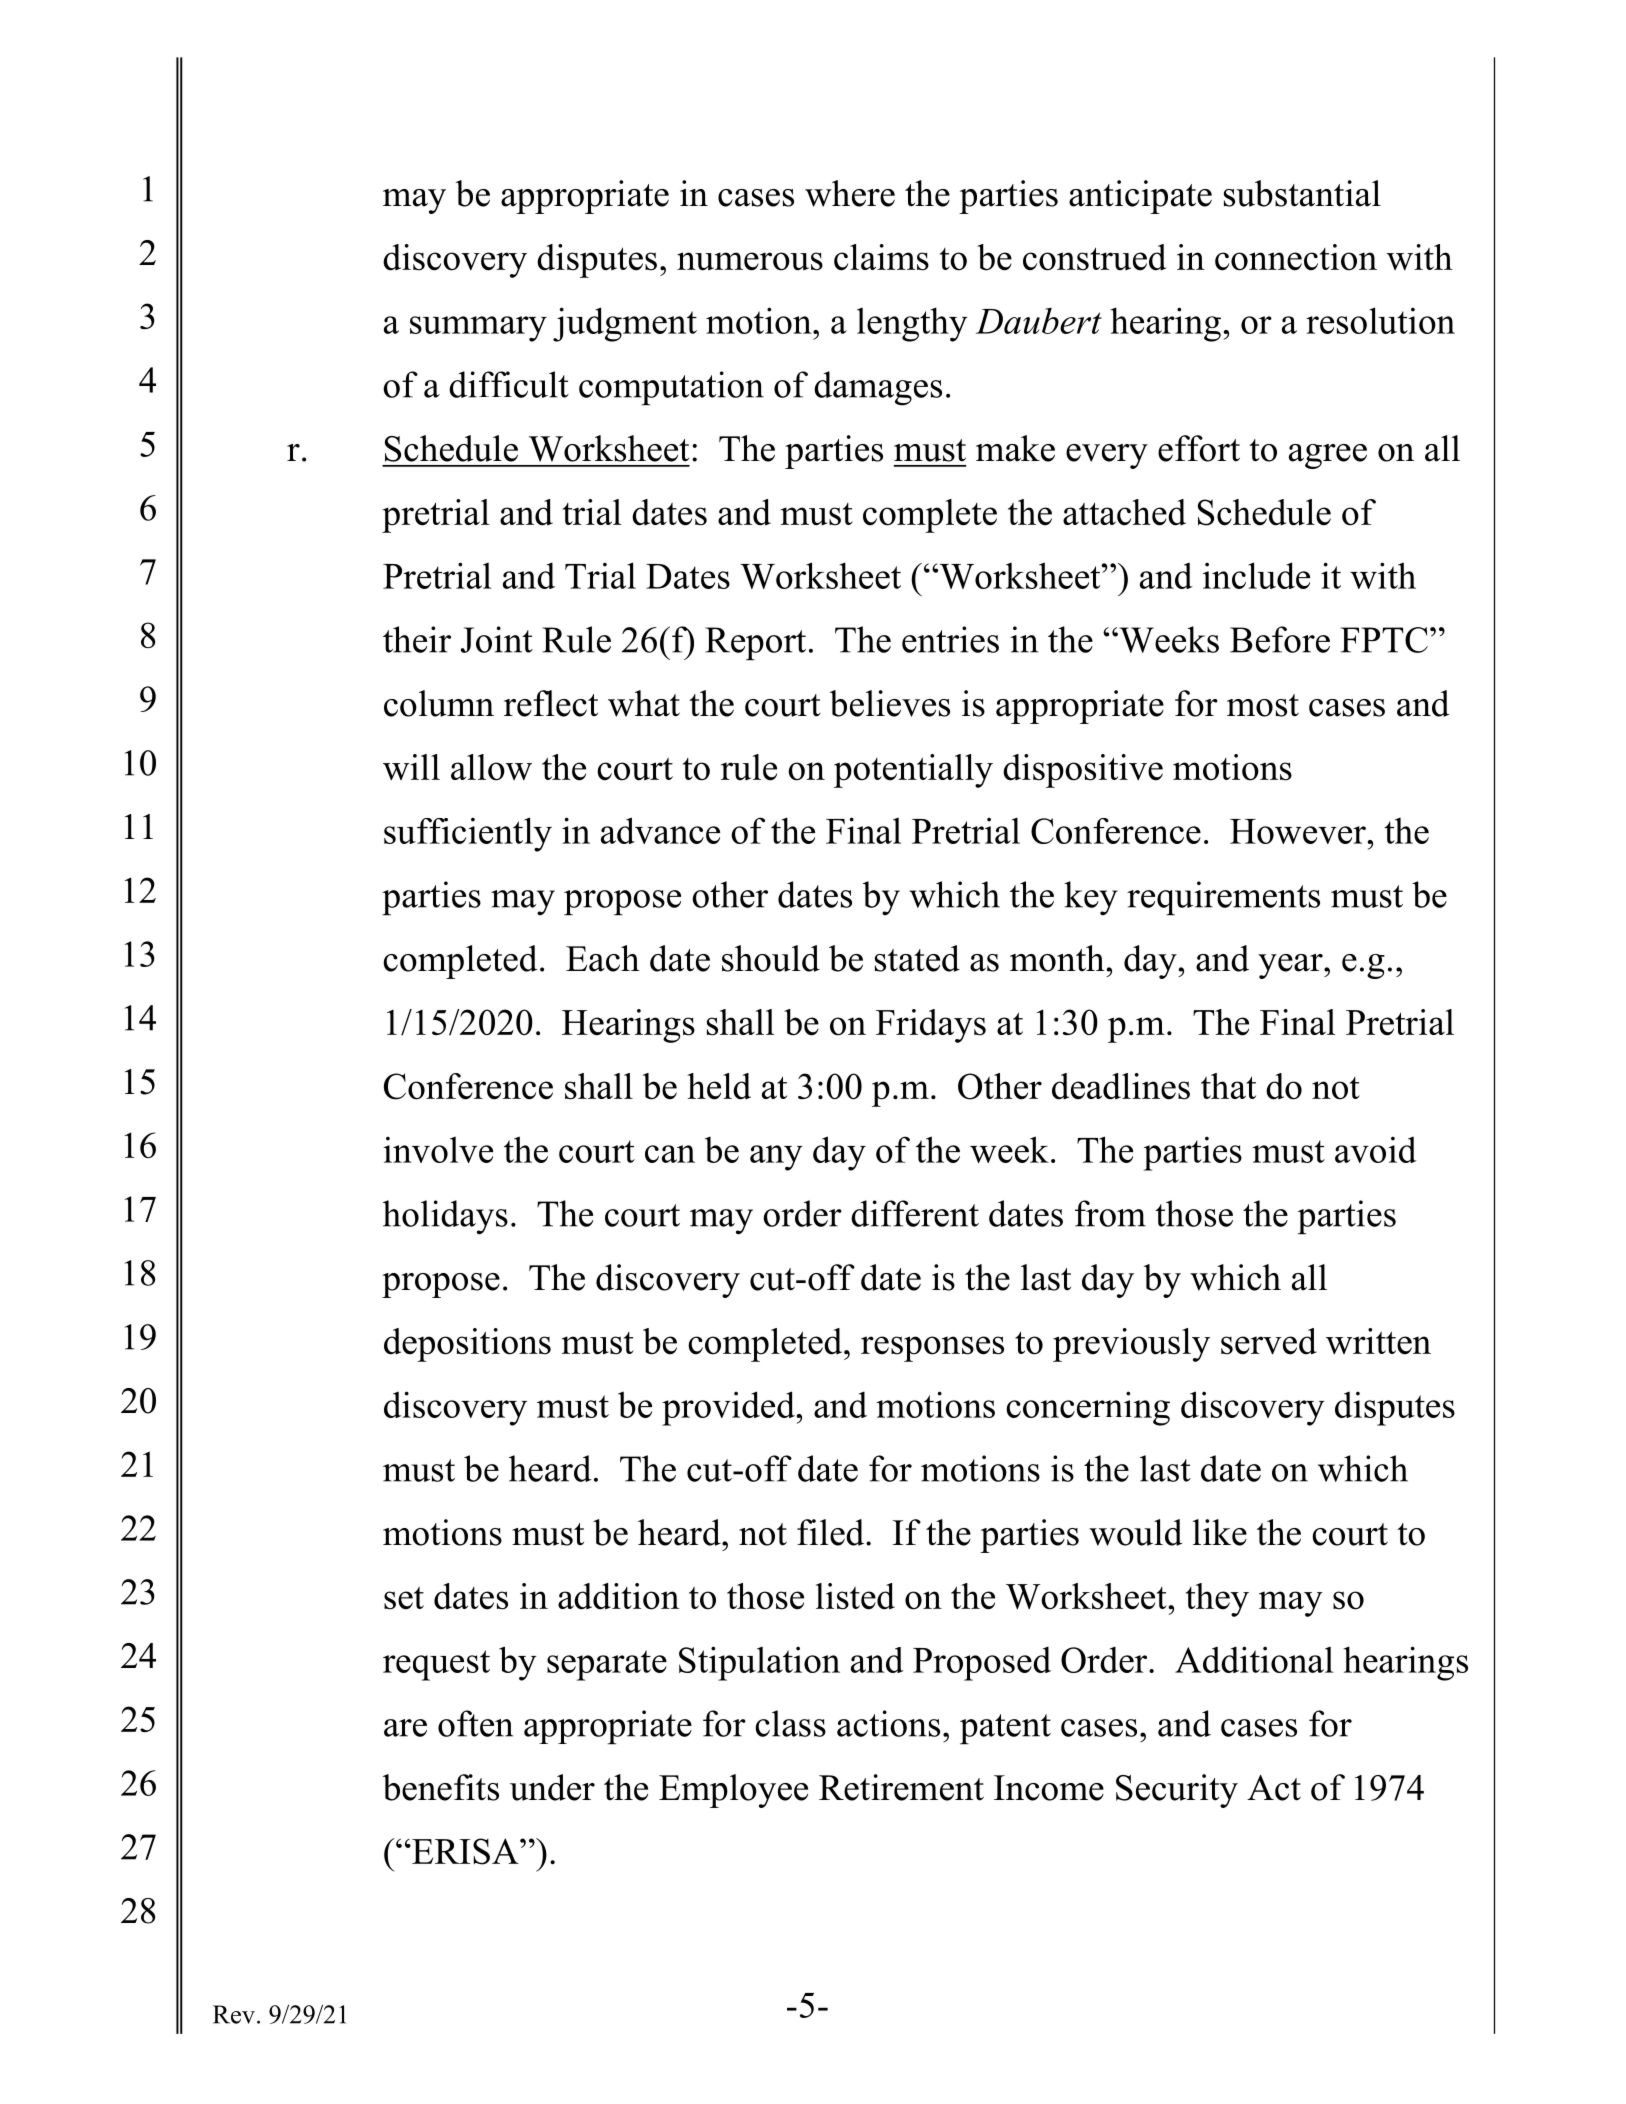 This screenshot has height=2104, width=1626. What do you see at coordinates (1296, 257) in the screenshot?
I see `connection` at bounding box center [1296, 257].
